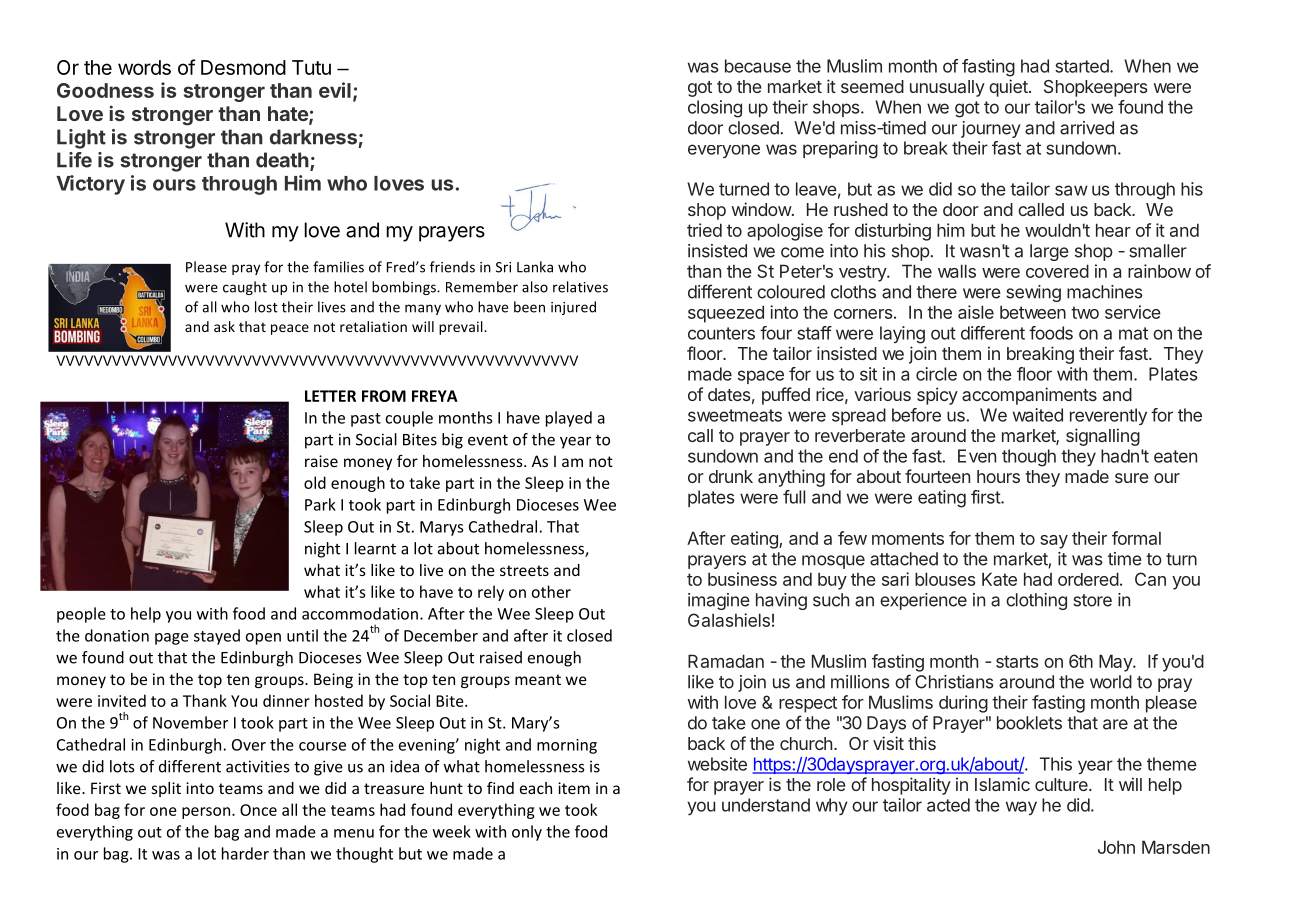  What do you see at coordinates (207, 813) in the document?
I see `person` at bounding box center [207, 813].
